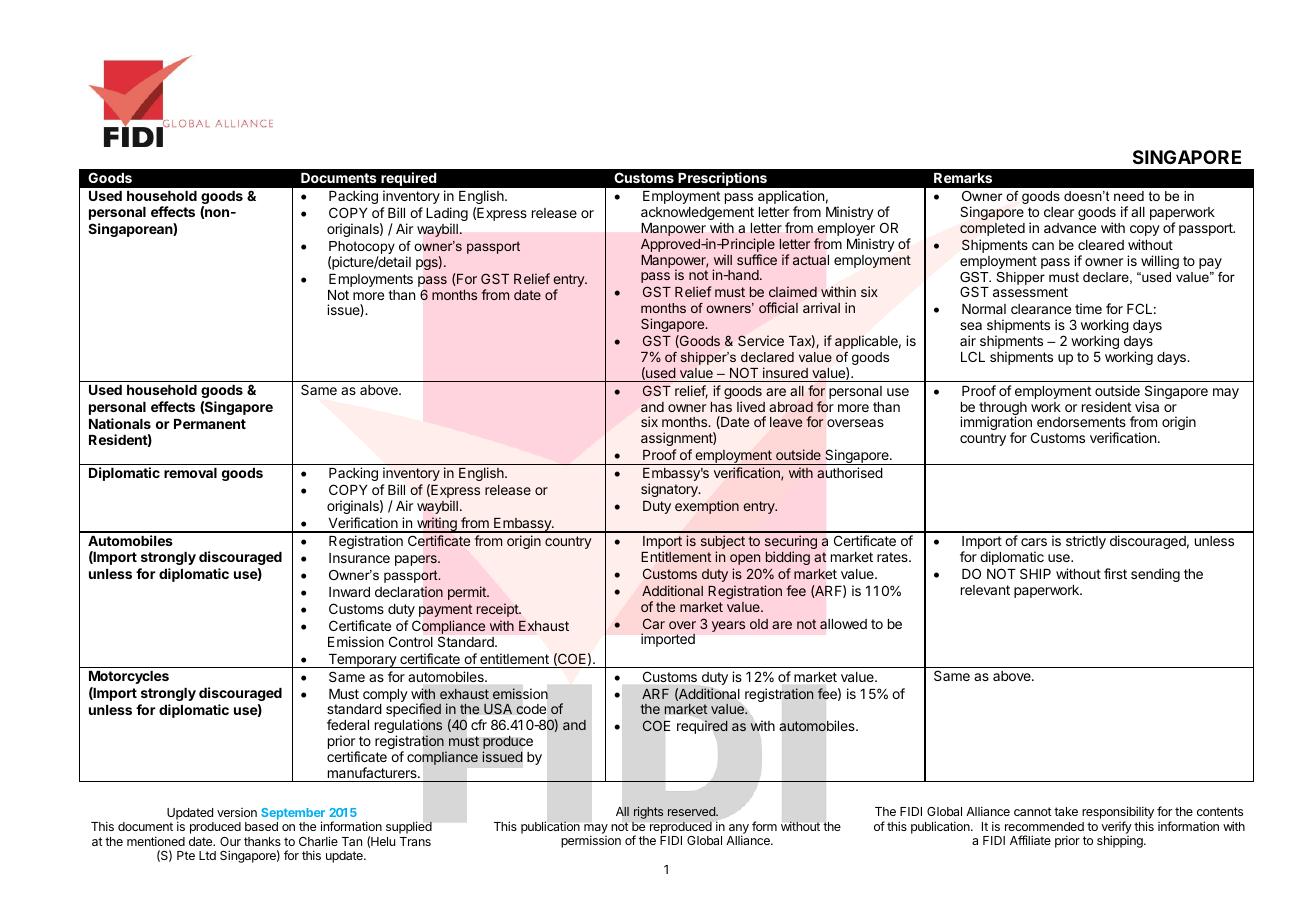 This image has height=924, width=1308. I want to click on permission, so click(591, 841).
